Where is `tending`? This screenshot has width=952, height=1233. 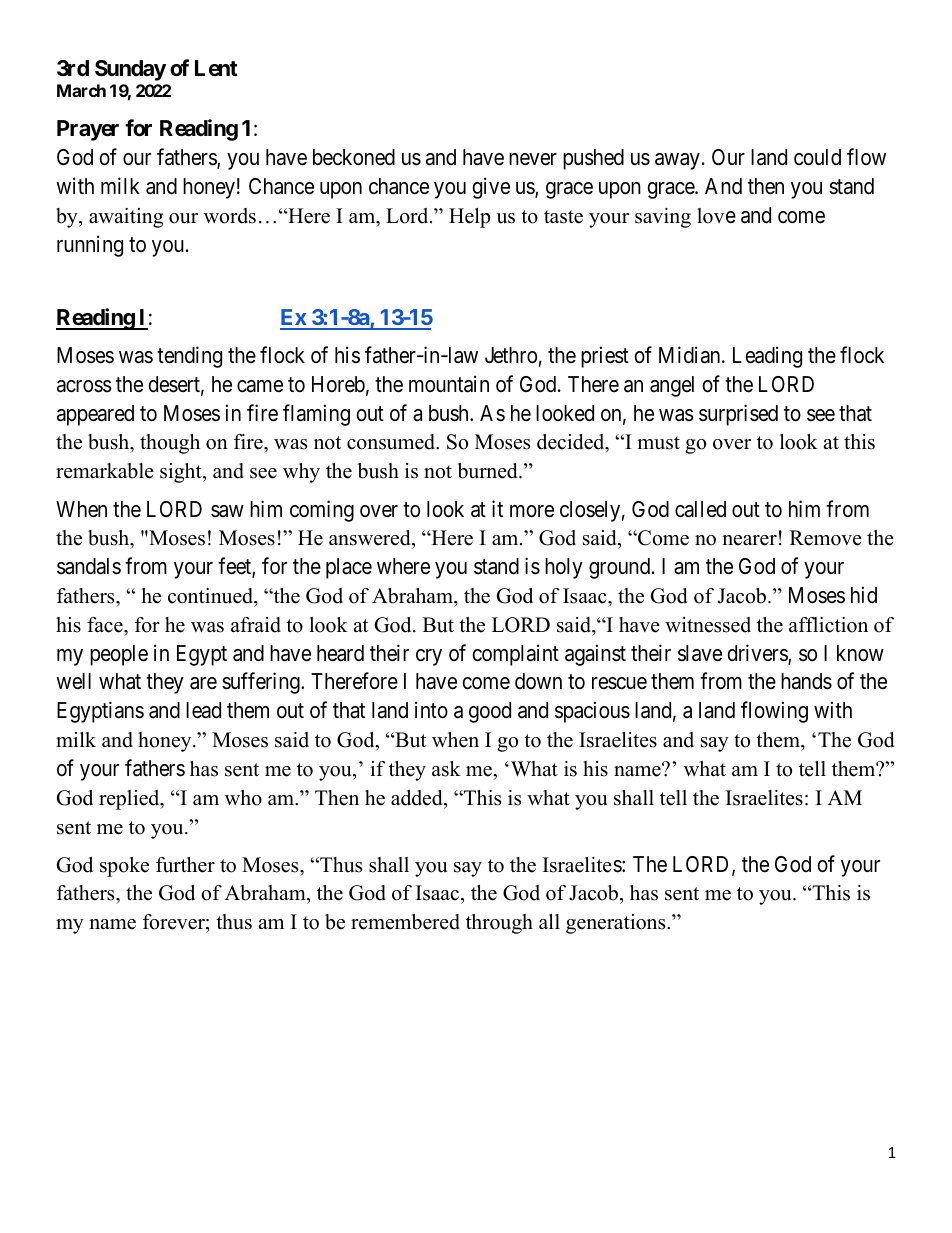 tending is located at coordinates (189, 357).
